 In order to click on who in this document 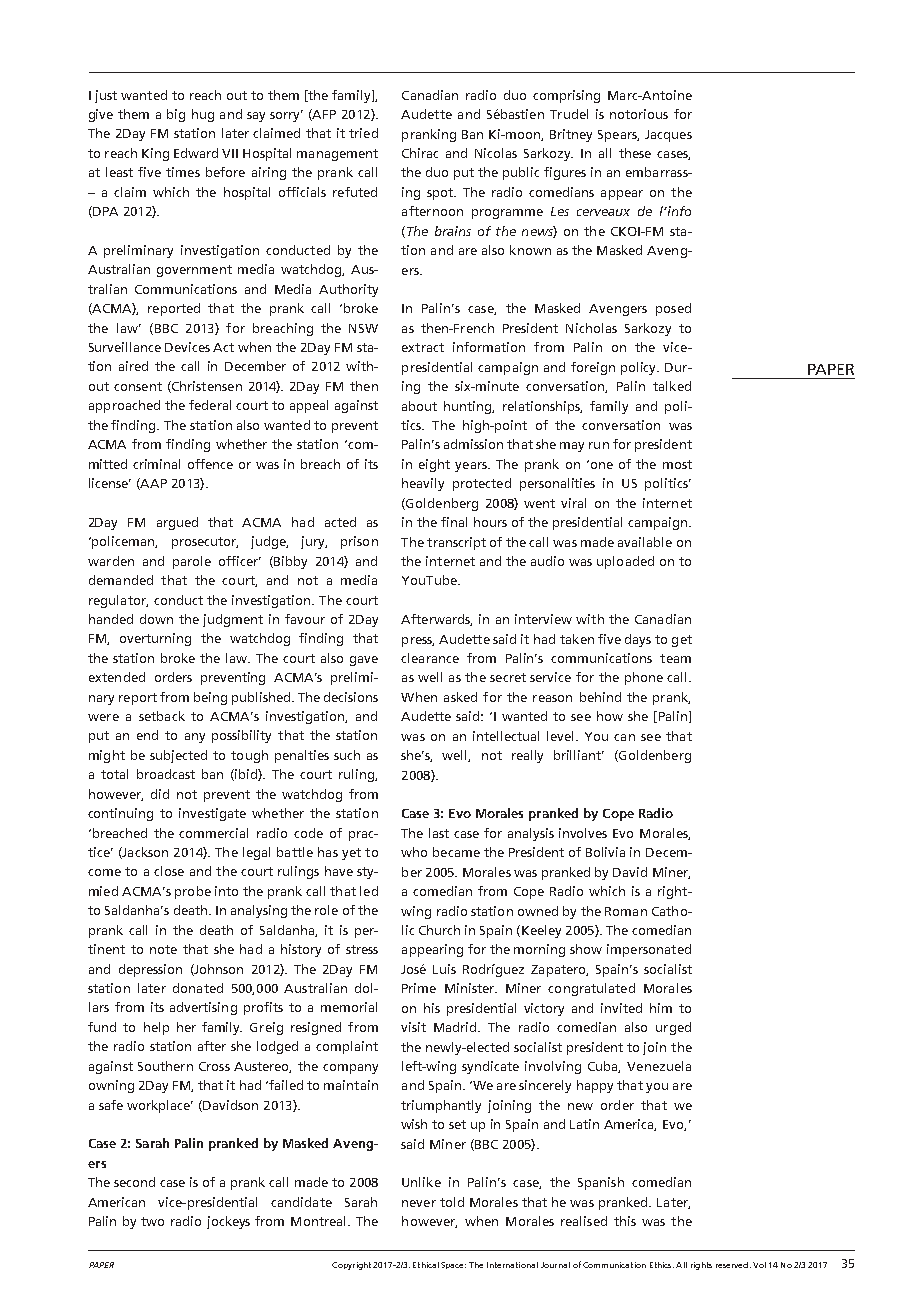, I will do `click(414, 852)`.
